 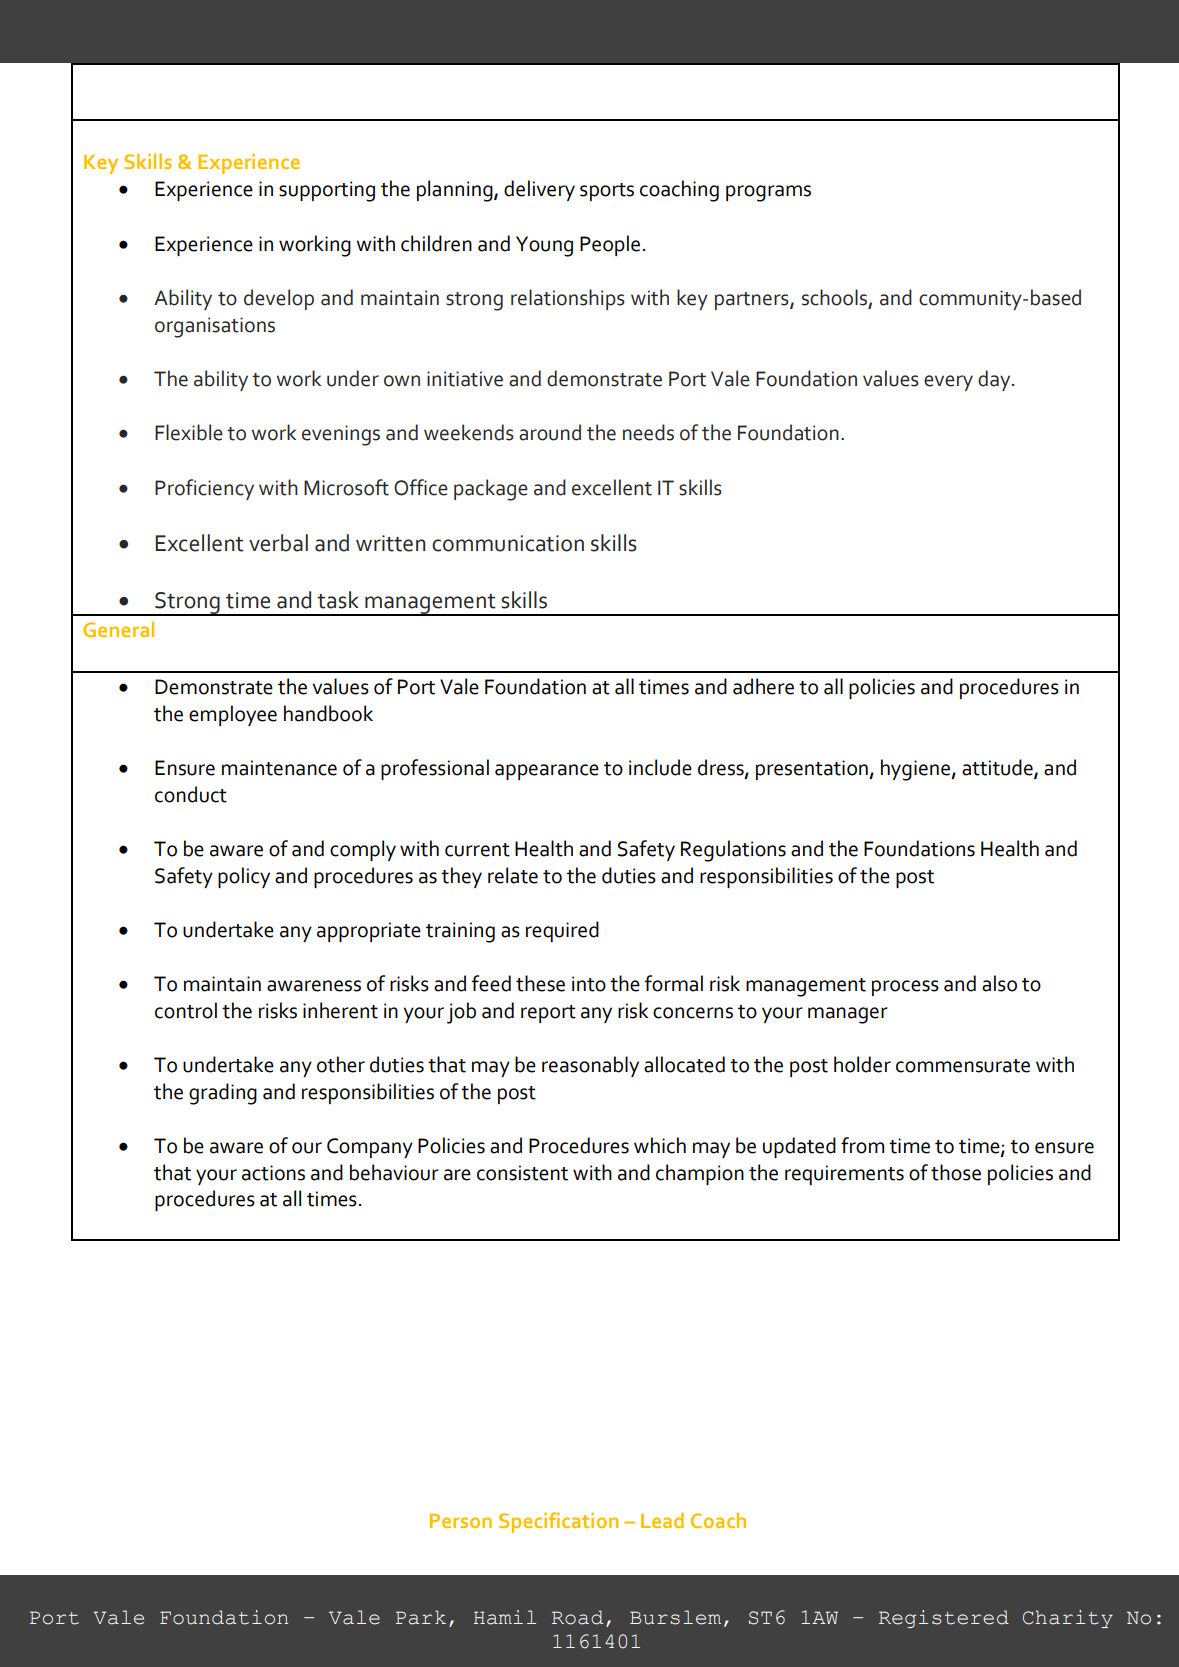 I want to click on People, so click(x=610, y=245).
